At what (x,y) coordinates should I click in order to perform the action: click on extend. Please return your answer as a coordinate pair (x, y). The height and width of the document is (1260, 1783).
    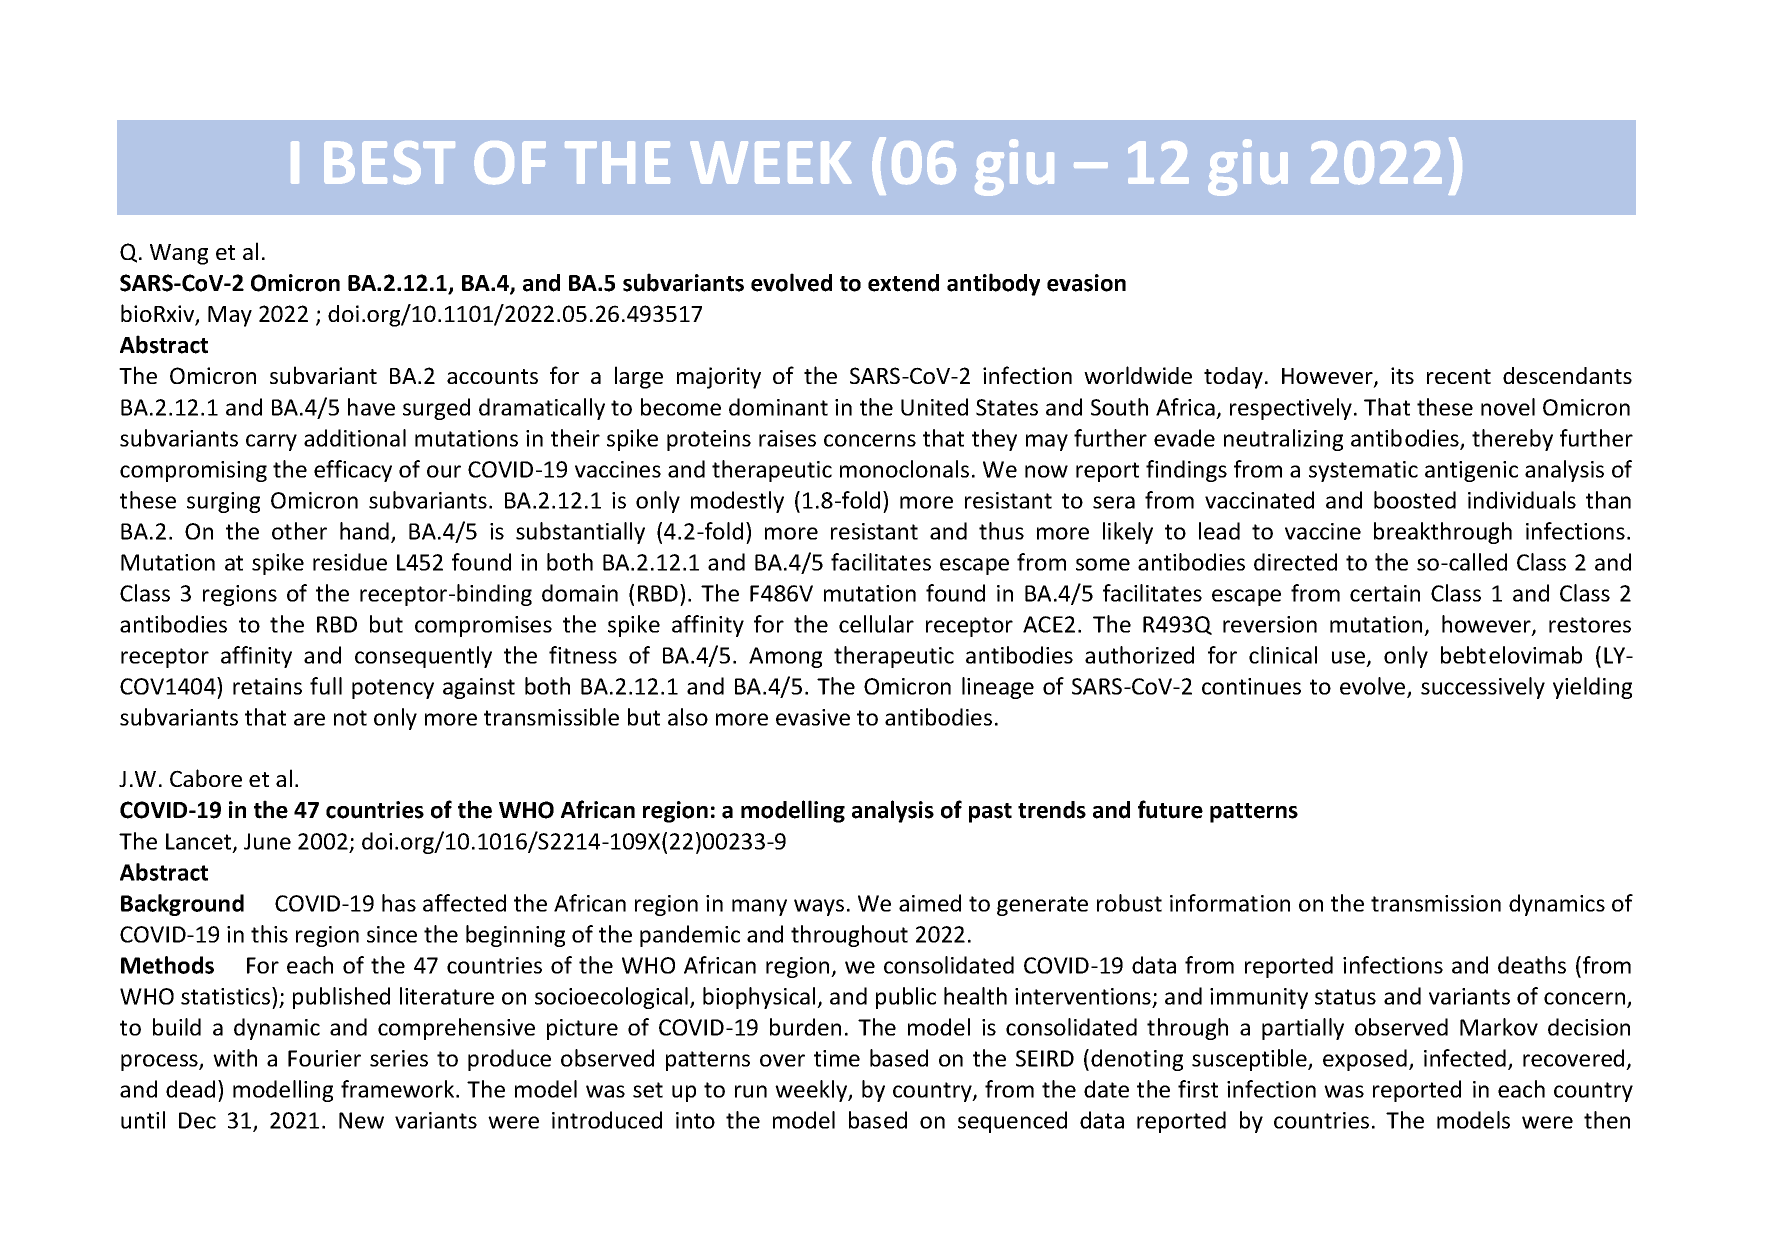
    Looking at the image, I should click on (903, 283).
